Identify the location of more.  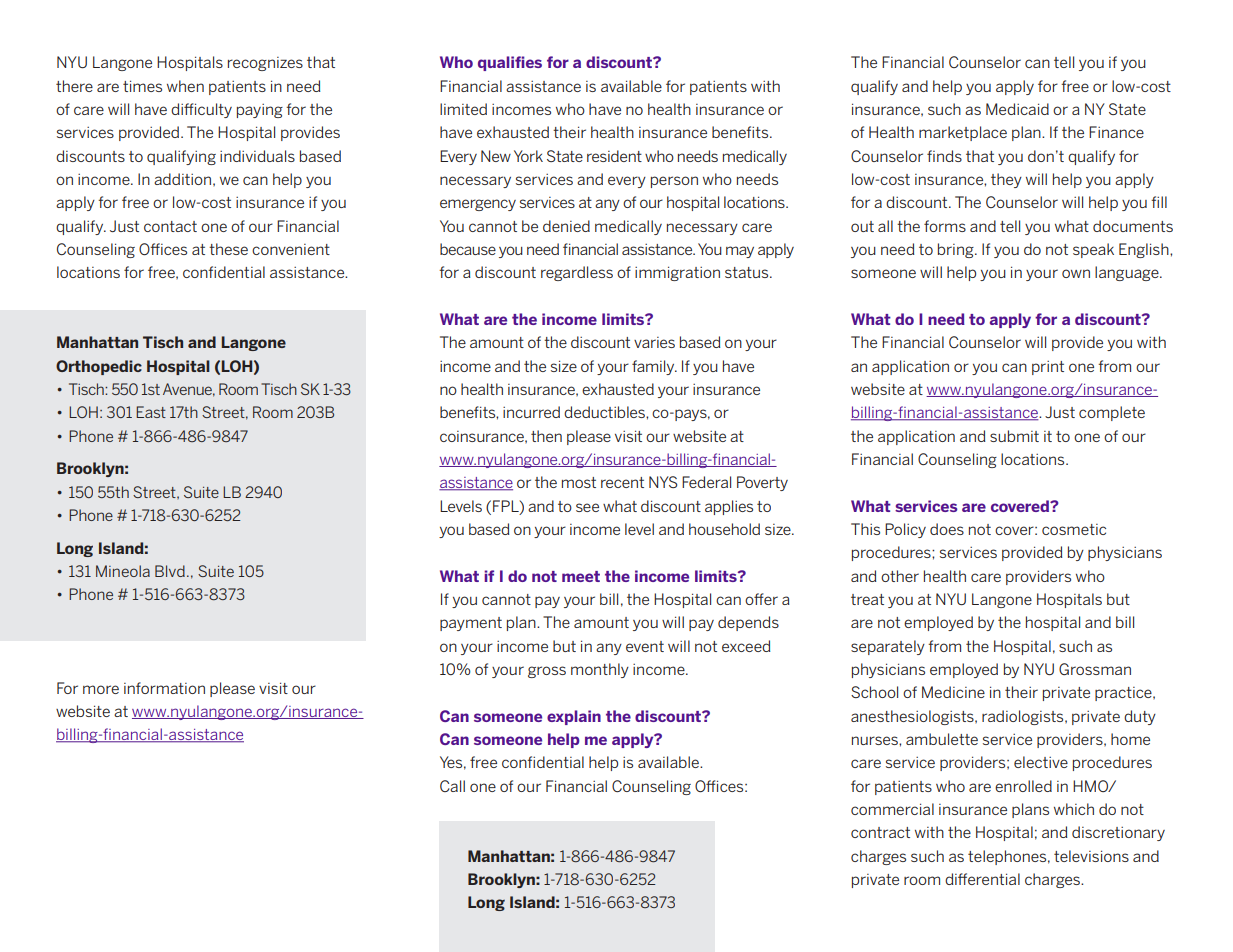
(101, 689).
